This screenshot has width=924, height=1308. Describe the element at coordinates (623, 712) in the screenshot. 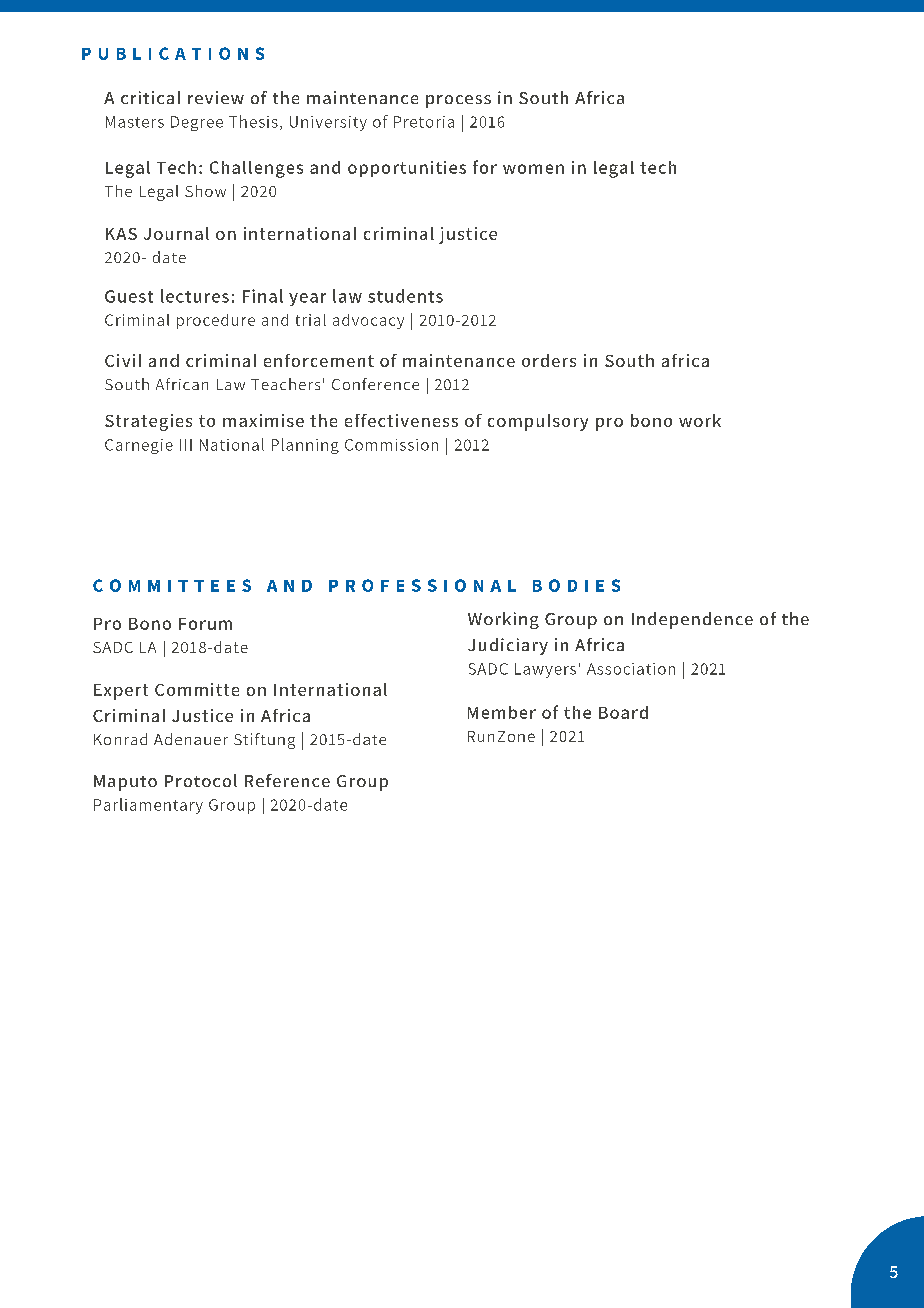

I see `Board` at that location.
